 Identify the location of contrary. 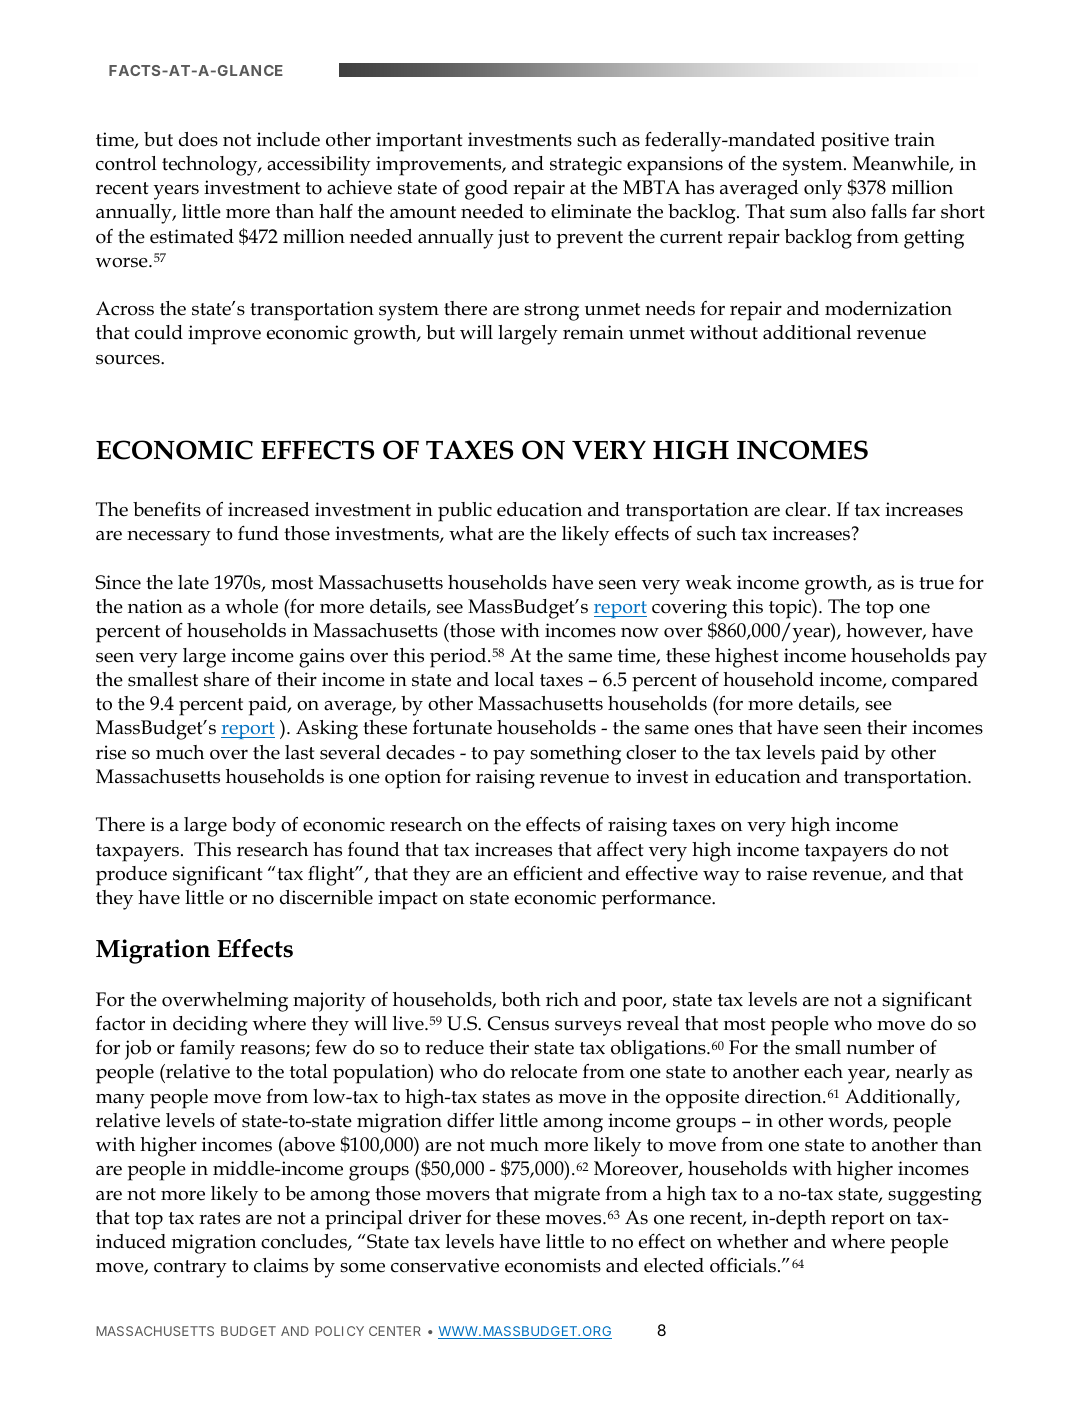
(190, 1269).
